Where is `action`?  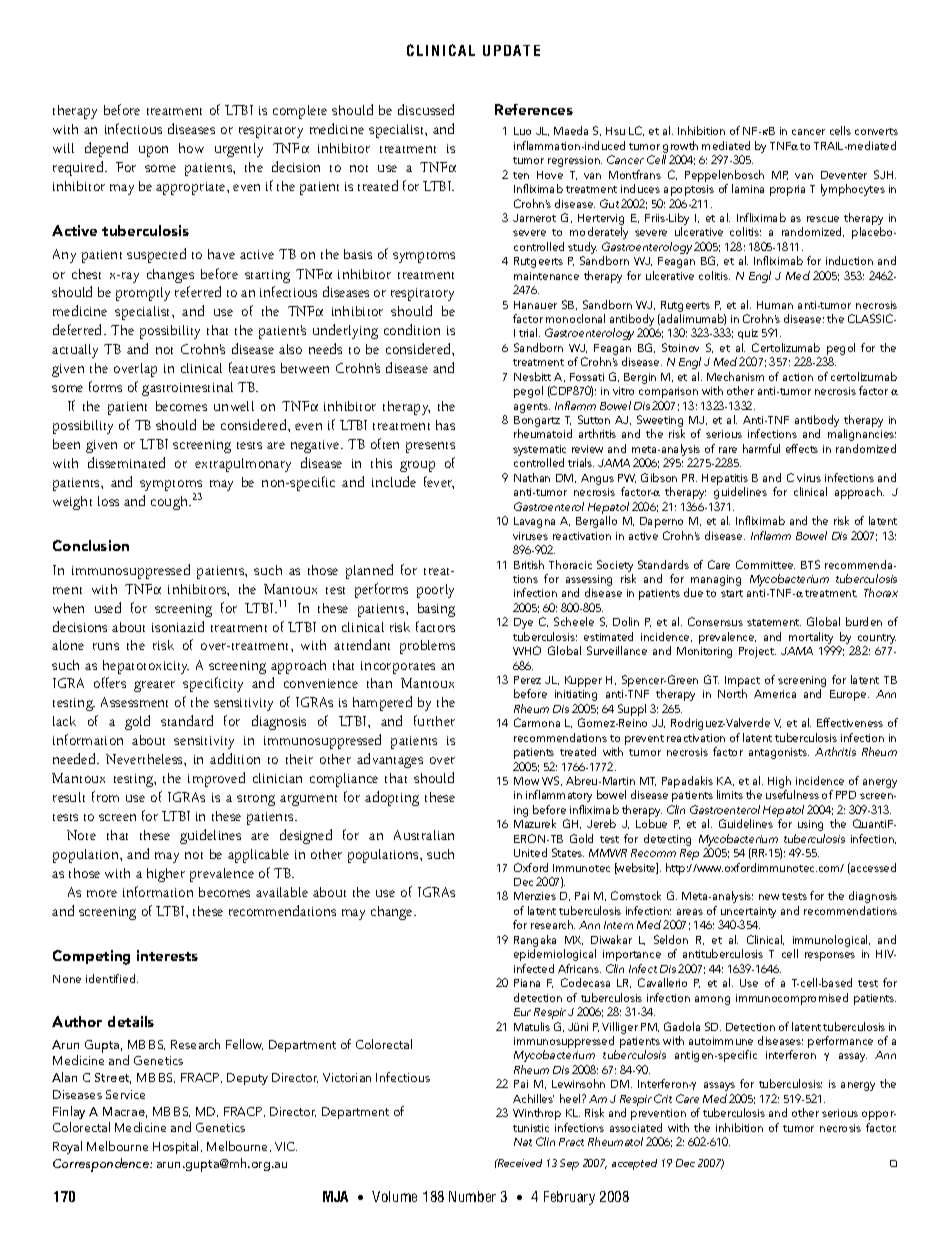 action is located at coordinates (798, 377).
